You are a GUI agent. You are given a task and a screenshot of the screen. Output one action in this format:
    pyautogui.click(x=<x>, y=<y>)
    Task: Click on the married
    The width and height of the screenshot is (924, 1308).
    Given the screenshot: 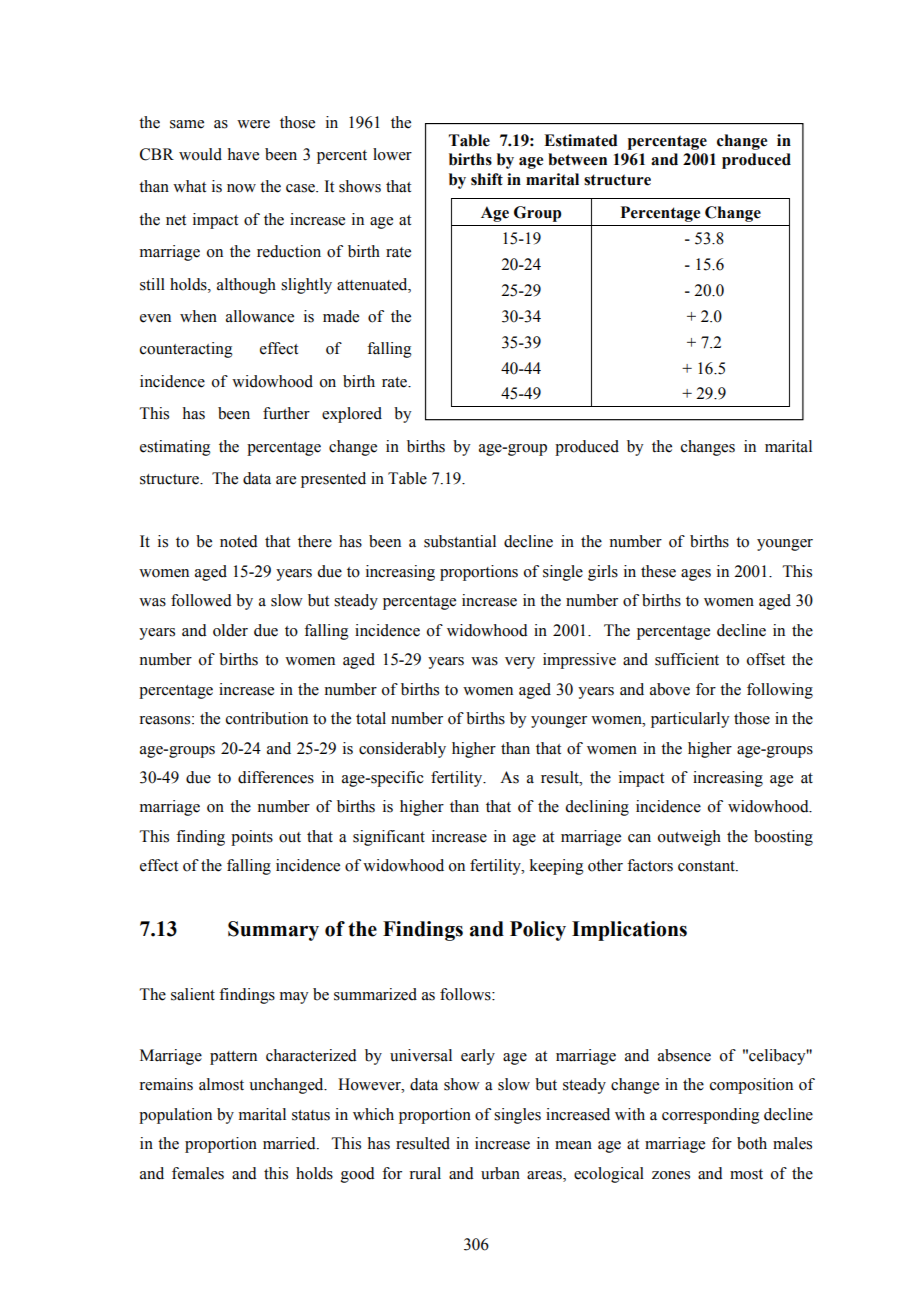 What is the action you would take?
    pyautogui.click(x=290, y=1143)
